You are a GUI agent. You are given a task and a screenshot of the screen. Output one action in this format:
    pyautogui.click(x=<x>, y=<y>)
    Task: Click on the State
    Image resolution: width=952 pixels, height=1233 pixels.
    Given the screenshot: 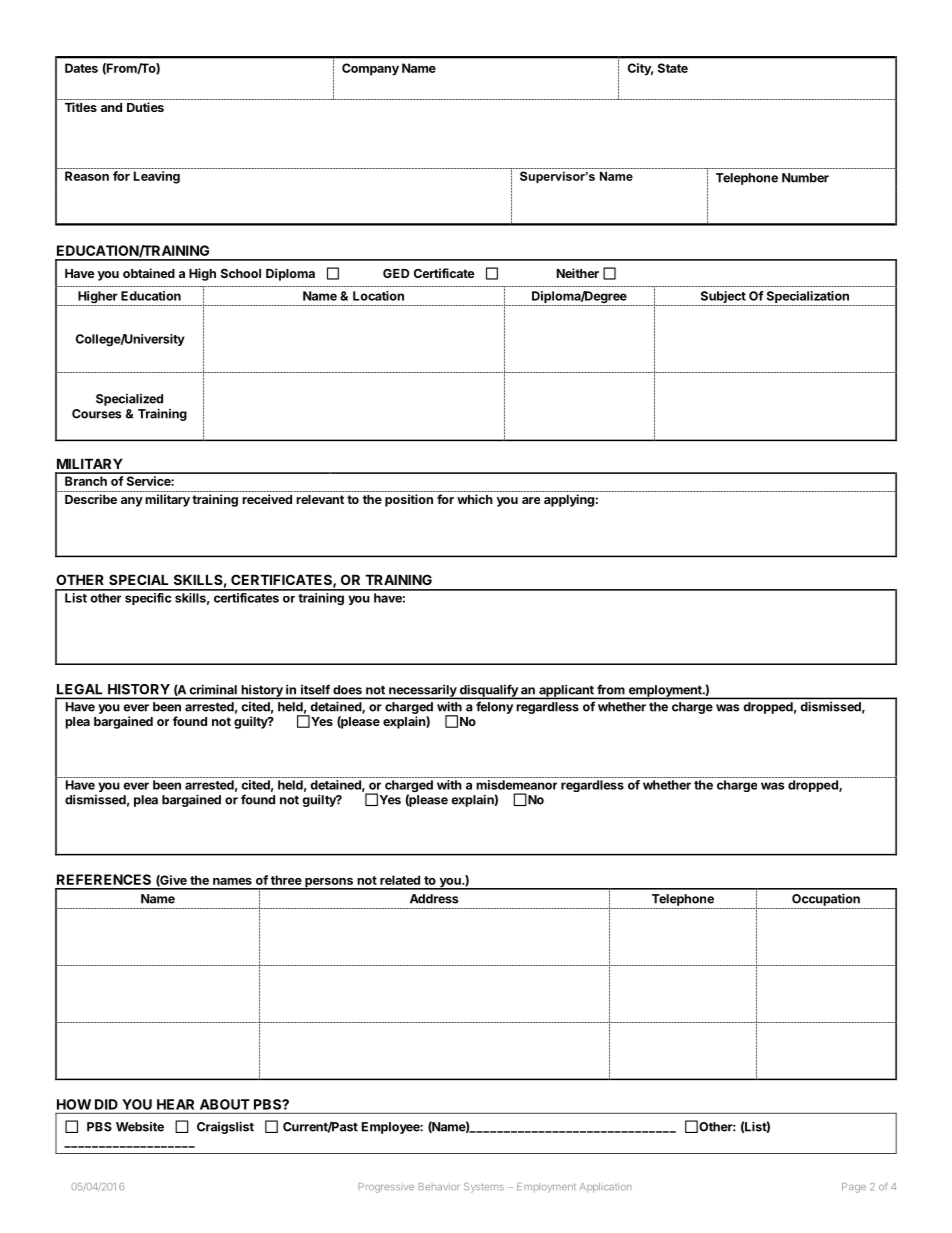 What is the action you would take?
    pyautogui.click(x=673, y=68)
